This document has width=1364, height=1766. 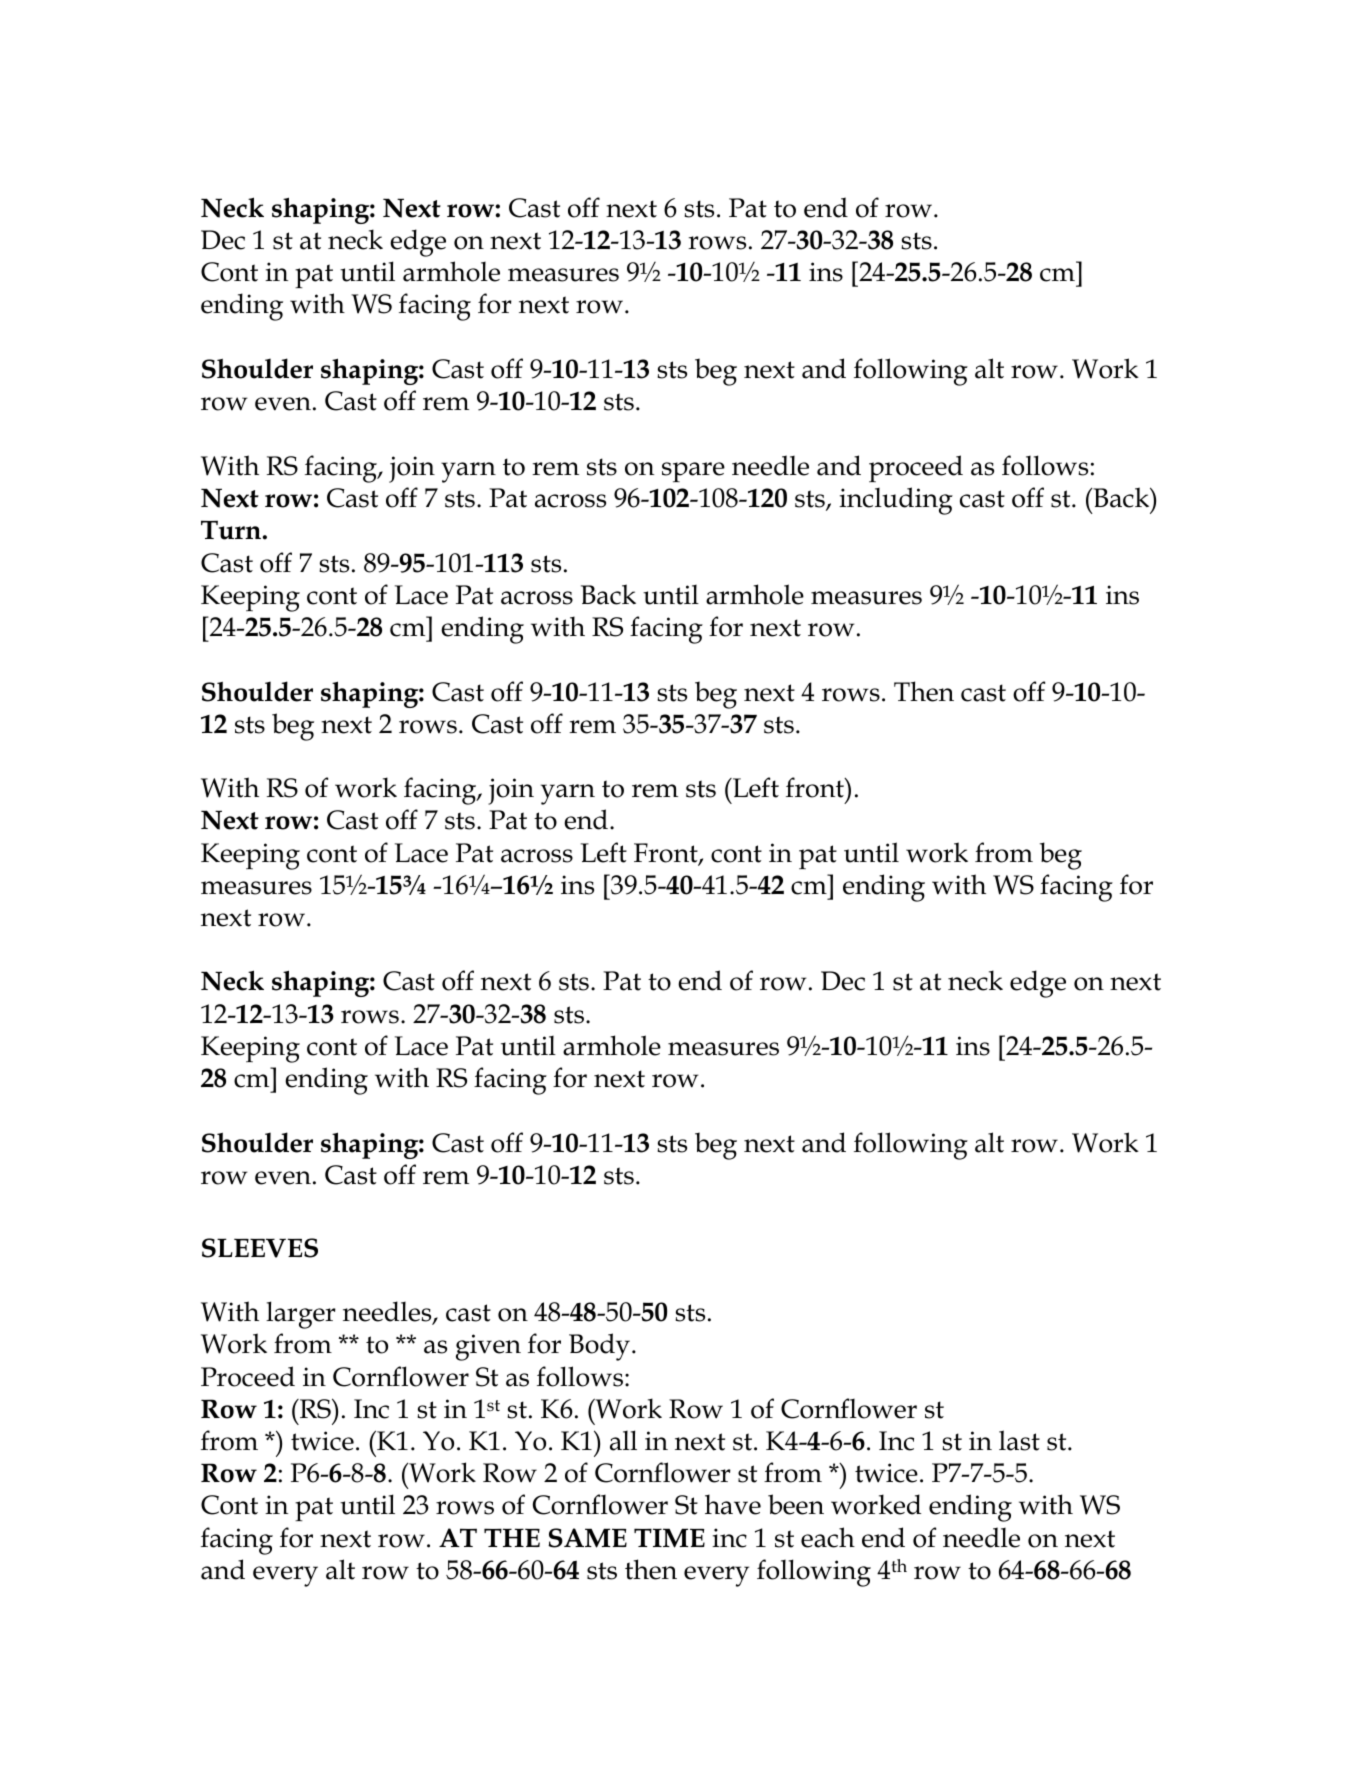 What do you see at coordinates (896, 501) in the document?
I see `including` at bounding box center [896, 501].
